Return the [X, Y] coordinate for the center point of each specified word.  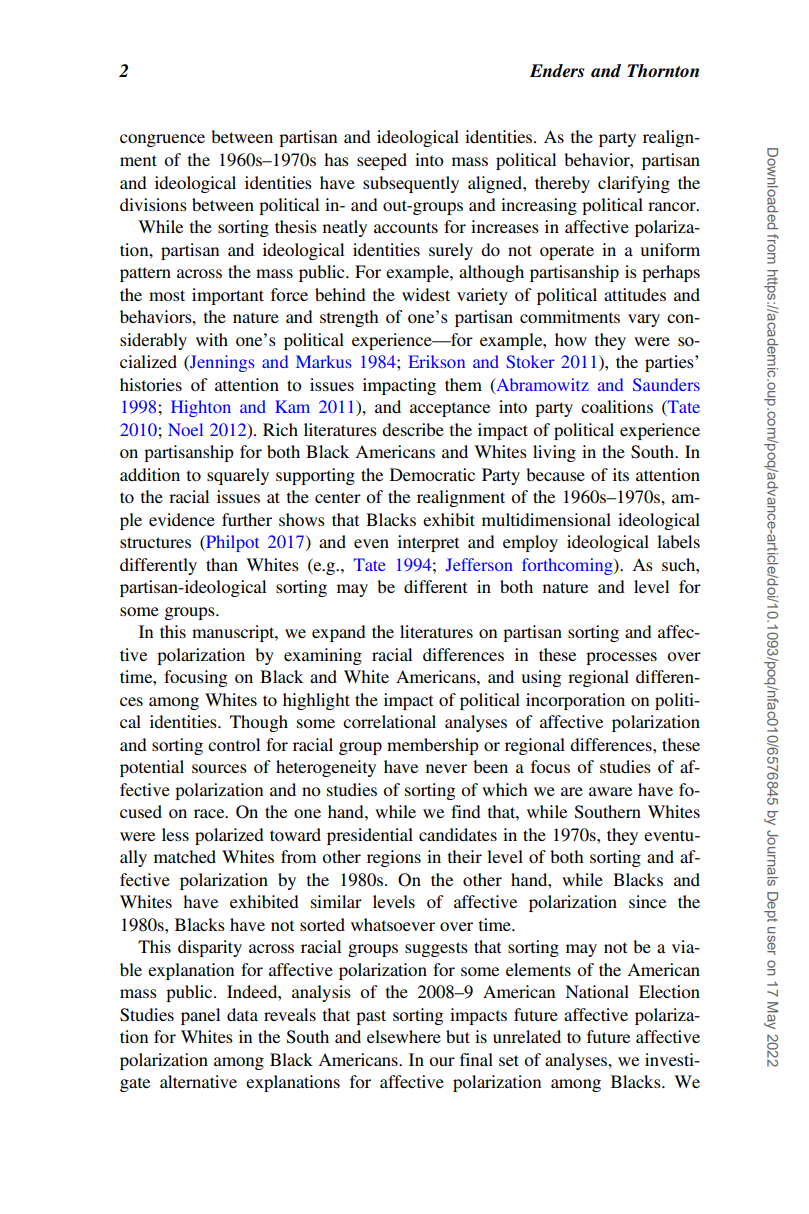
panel [200, 1016]
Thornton [663, 71]
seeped [382, 161]
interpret [428, 543]
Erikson [437, 361]
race [210, 813]
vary [644, 320]
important [228, 296]
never [446, 768]
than [222, 564]
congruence [162, 140]
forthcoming [568, 566]
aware [610, 791]
